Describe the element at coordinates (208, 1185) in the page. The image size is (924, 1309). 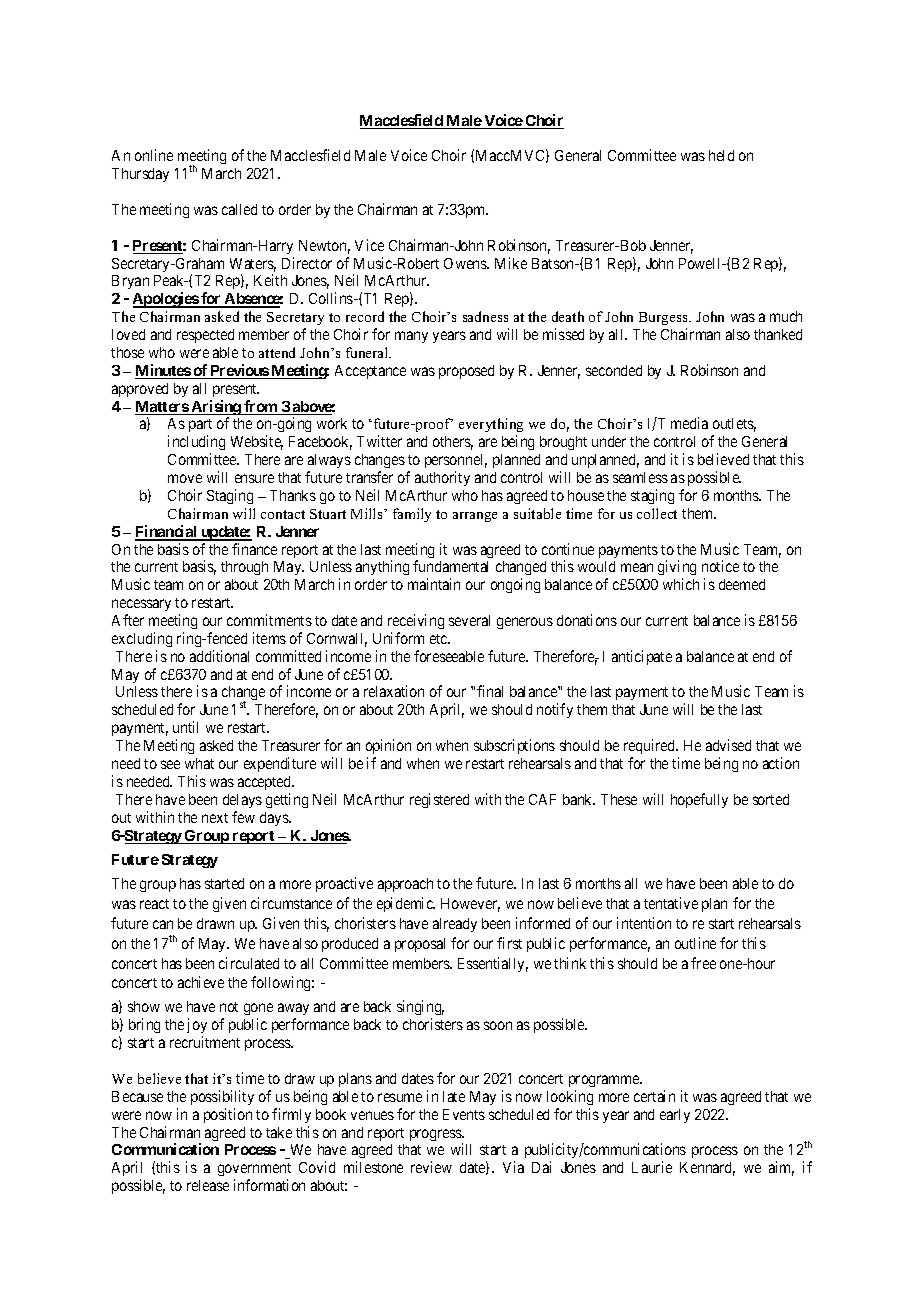
I see `release` at that location.
